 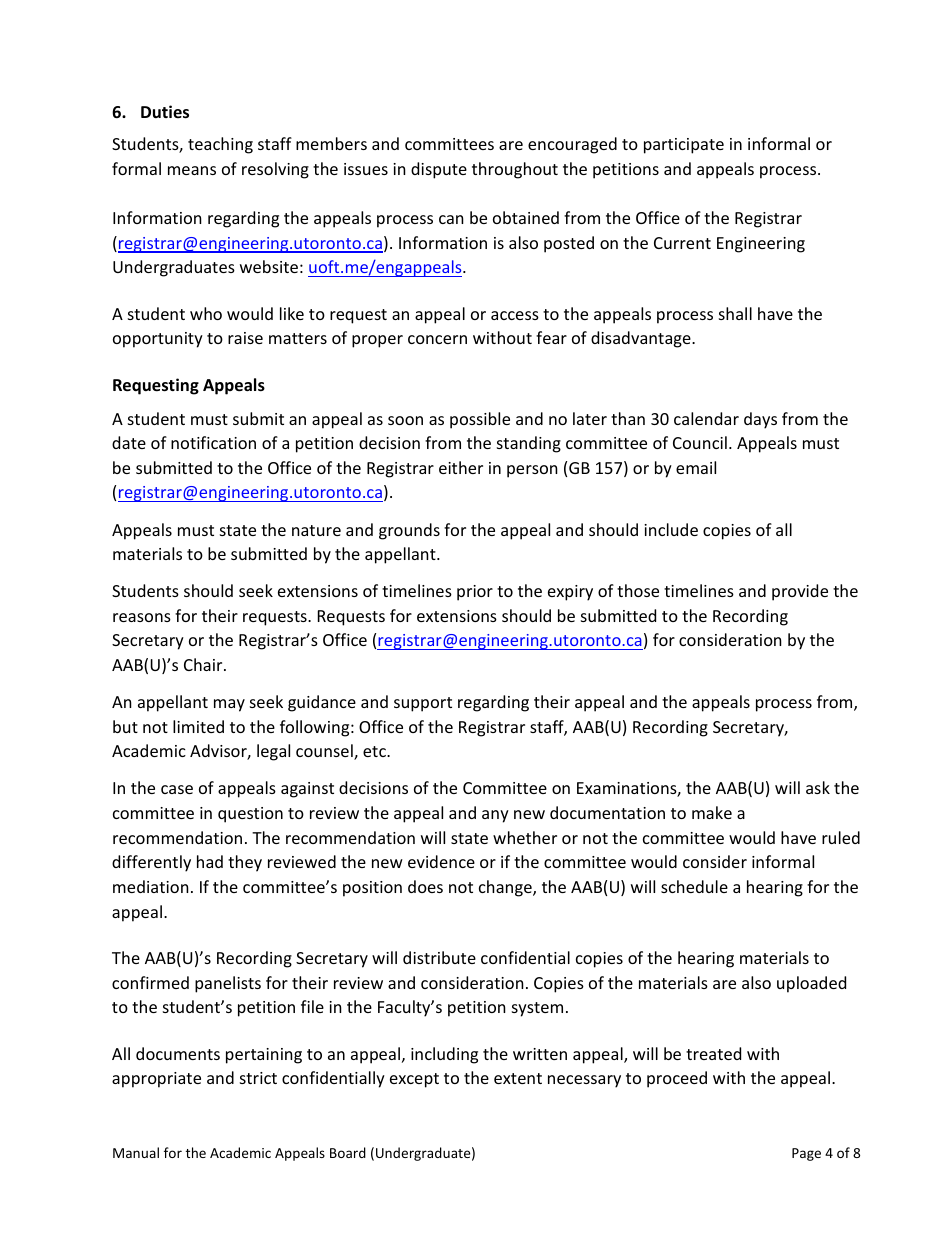 What do you see at coordinates (220, 145) in the image?
I see `teaching` at bounding box center [220, 145].
